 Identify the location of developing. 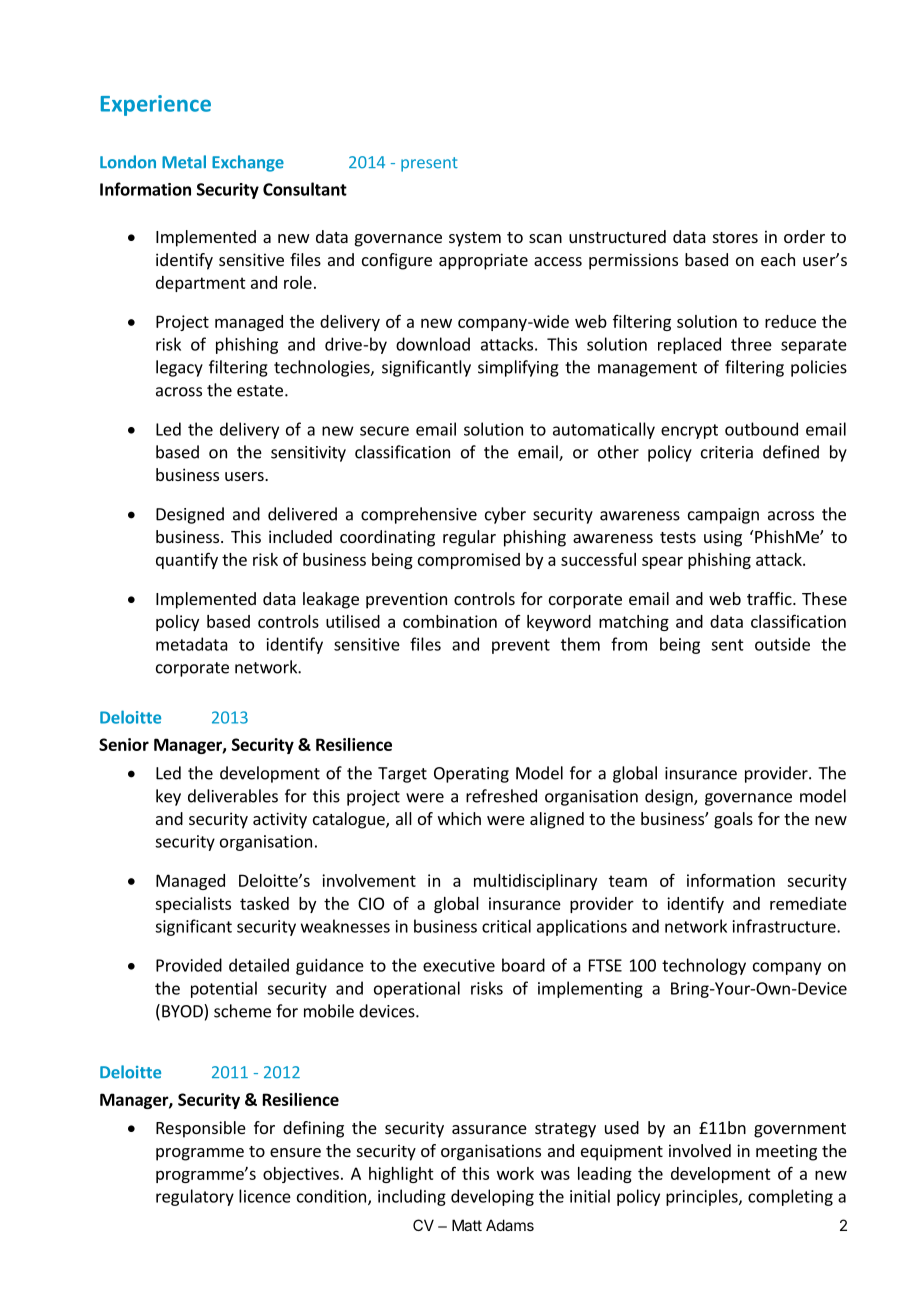
(492, 1197).
